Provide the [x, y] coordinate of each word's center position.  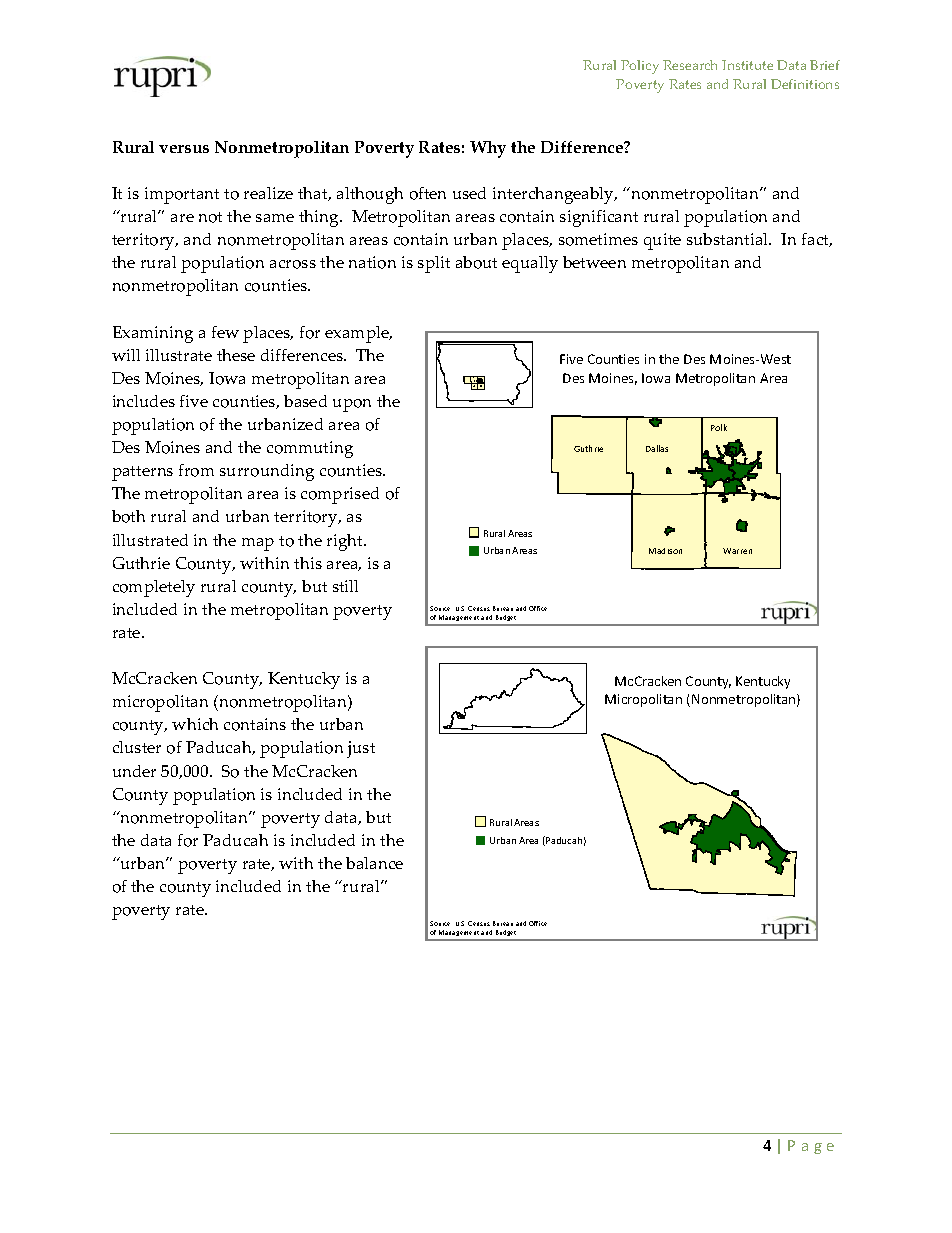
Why [488, 149]
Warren [737, 551]
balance [374, 863]
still [345, 586]
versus [184, 149]
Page [811, 1147]
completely [154, 588]
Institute [747, 65]
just [361, 749]
